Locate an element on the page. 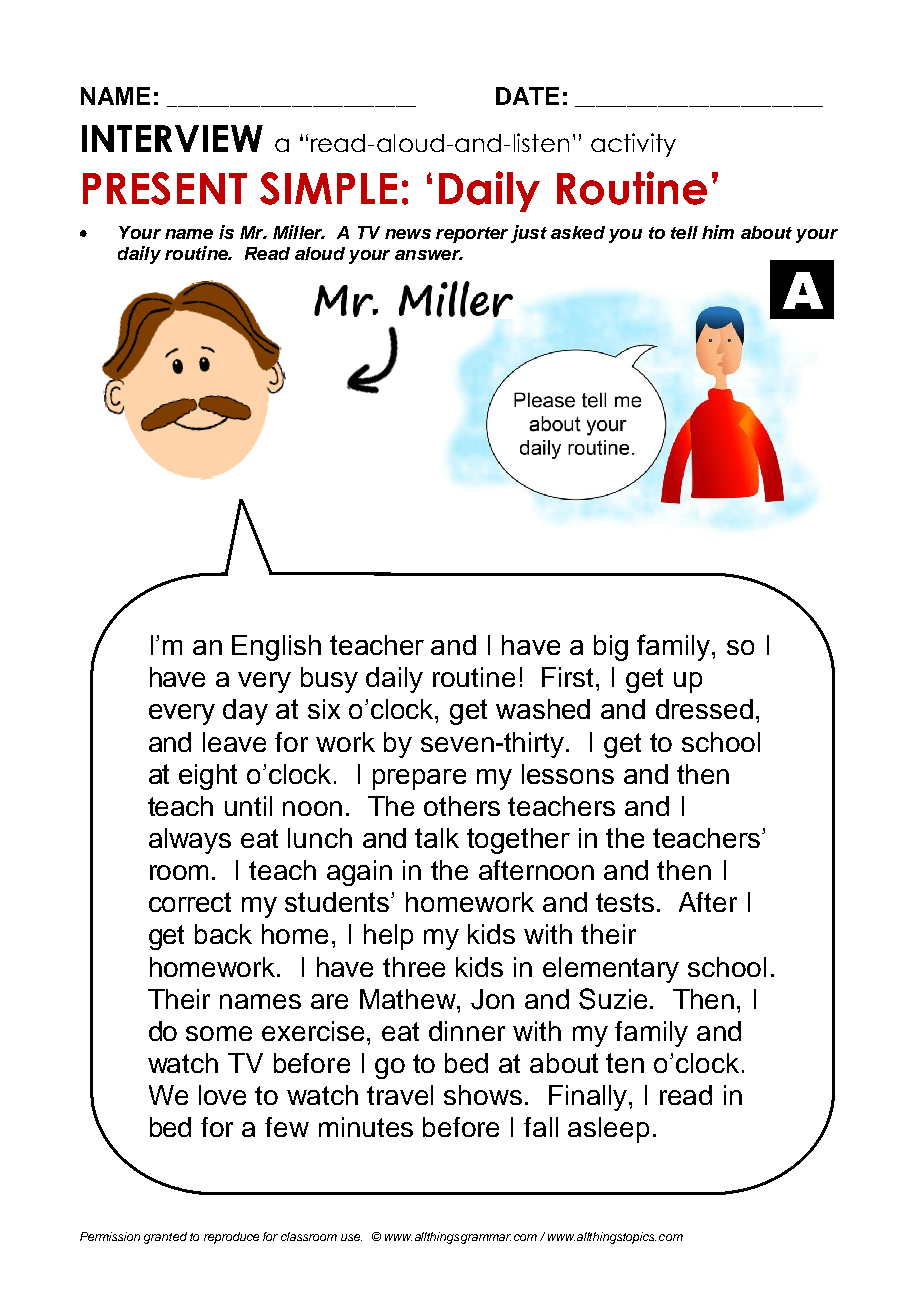  always is located at coordinates (190, 841).
